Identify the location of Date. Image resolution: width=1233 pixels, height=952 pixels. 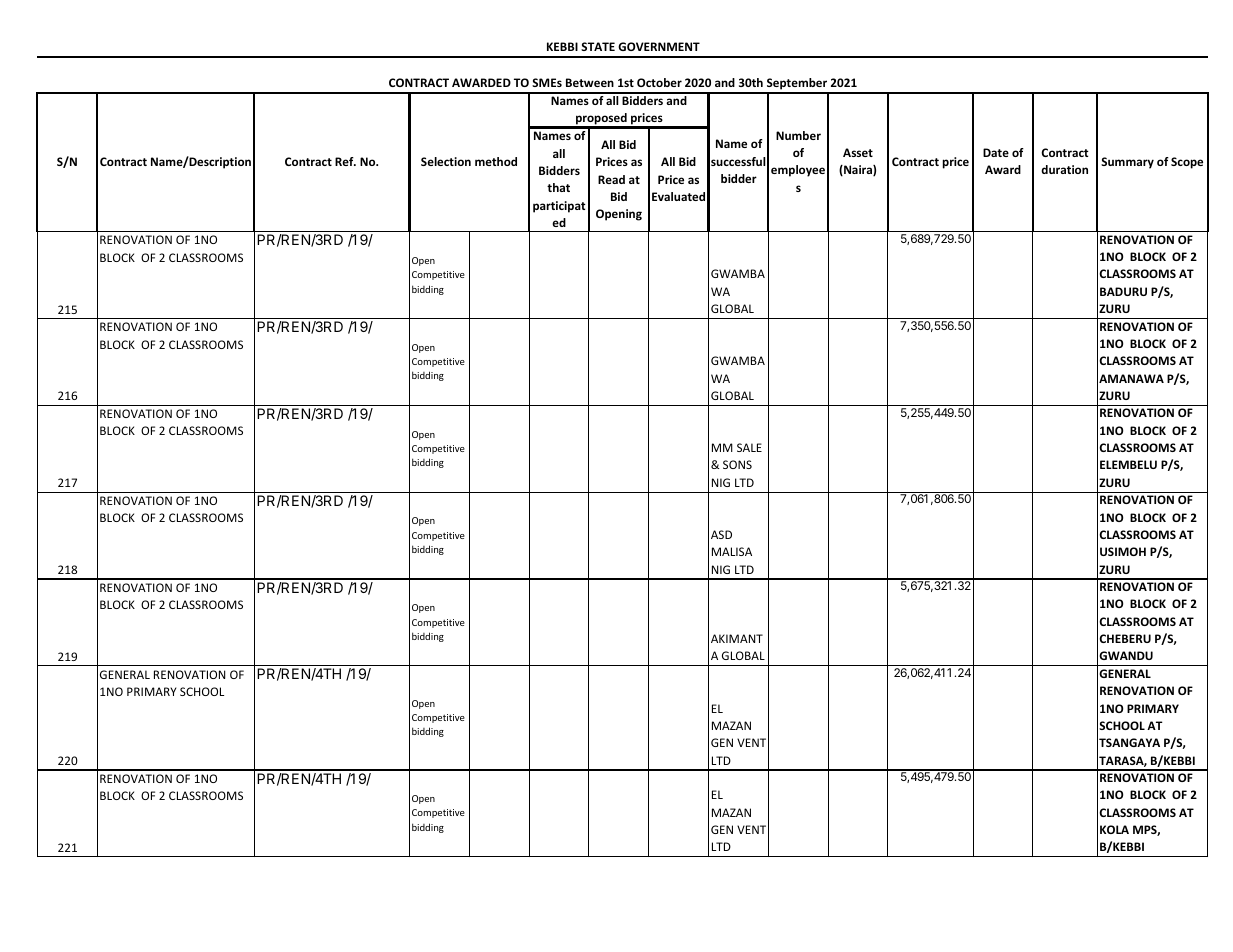
(996, 152).
